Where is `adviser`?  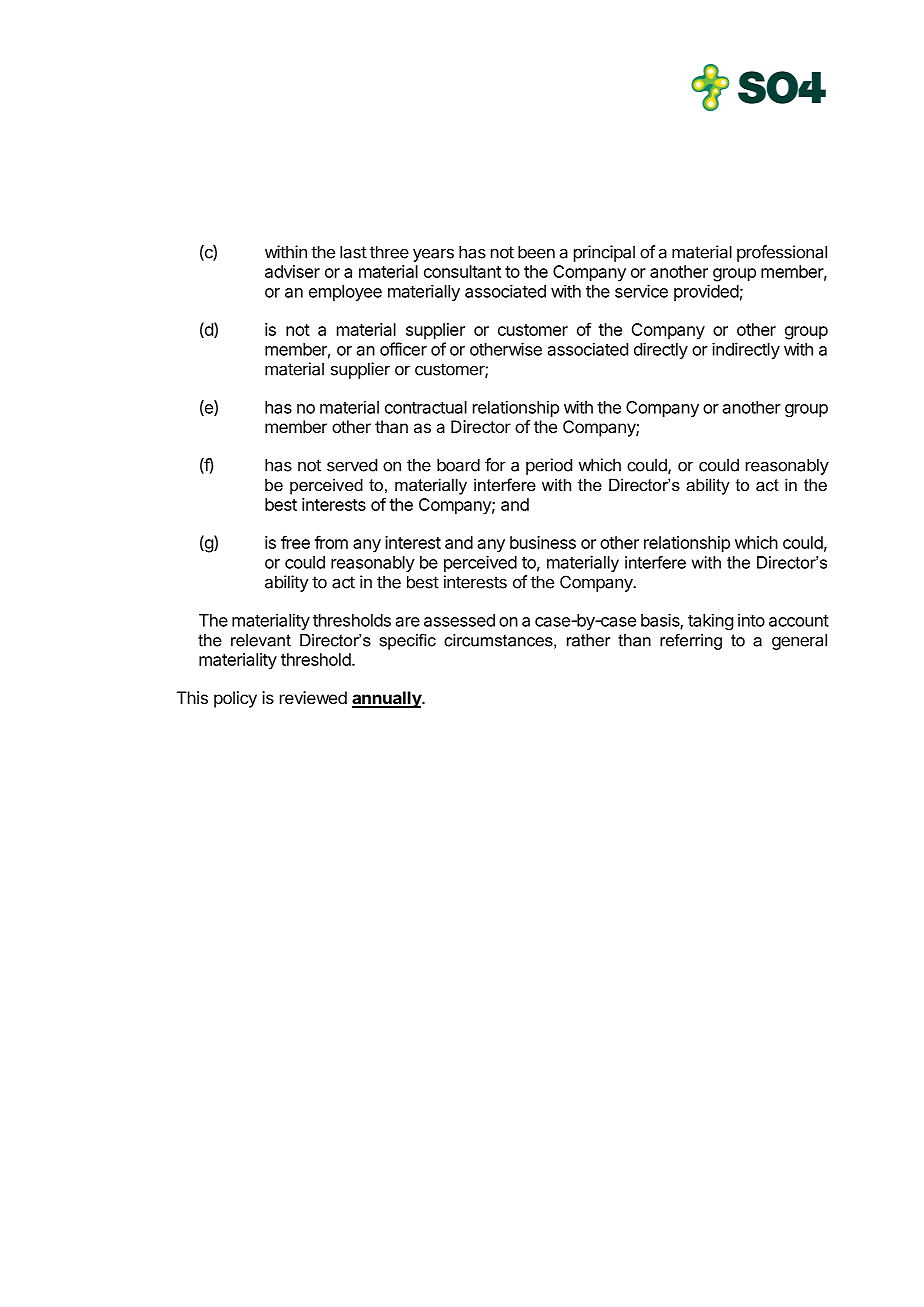 adviser is located at coordinates (292, 271).
